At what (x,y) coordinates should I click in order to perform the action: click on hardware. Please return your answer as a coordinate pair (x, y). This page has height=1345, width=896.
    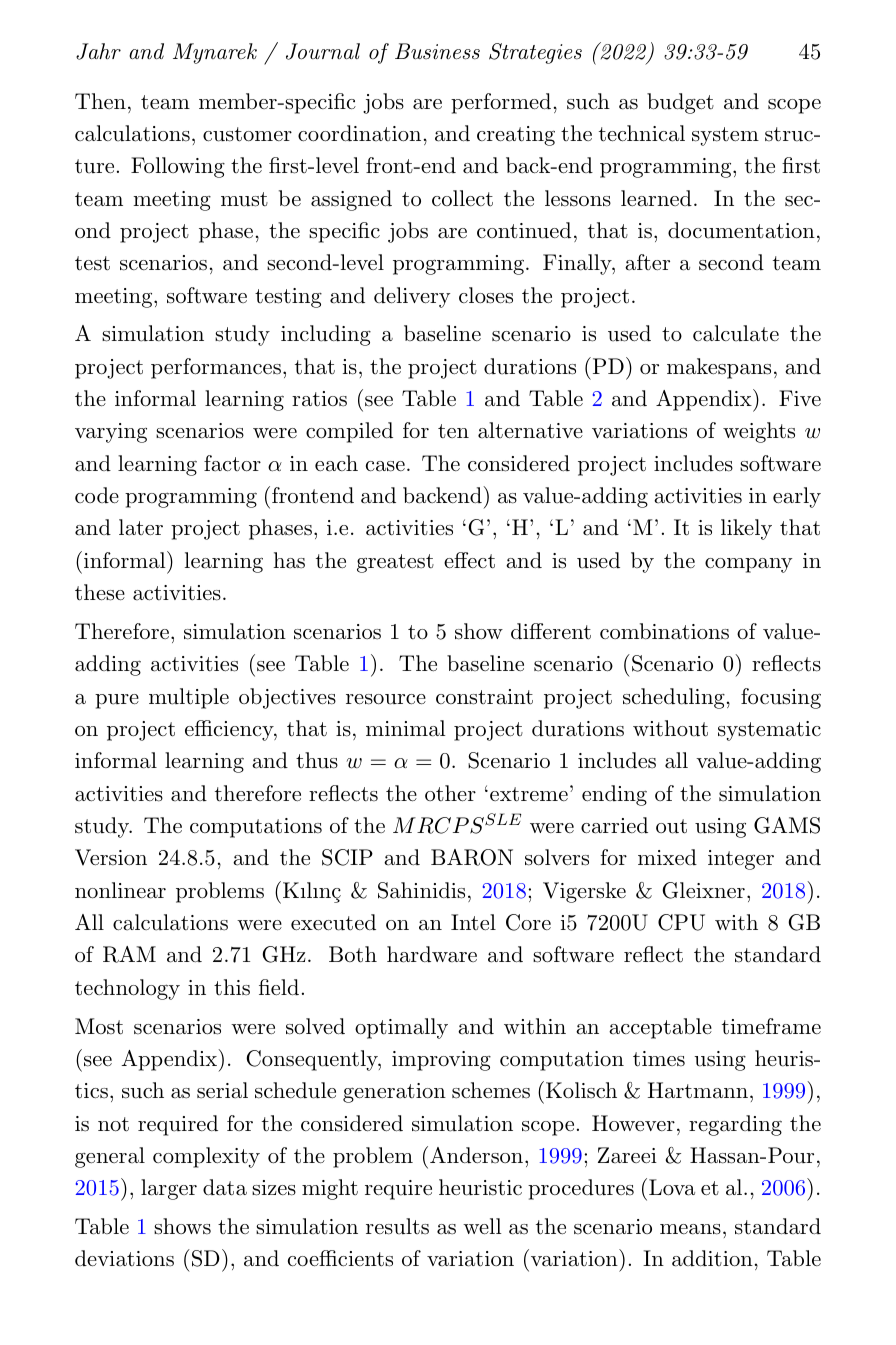
    Looking at the image, I should click on (432, 954).
